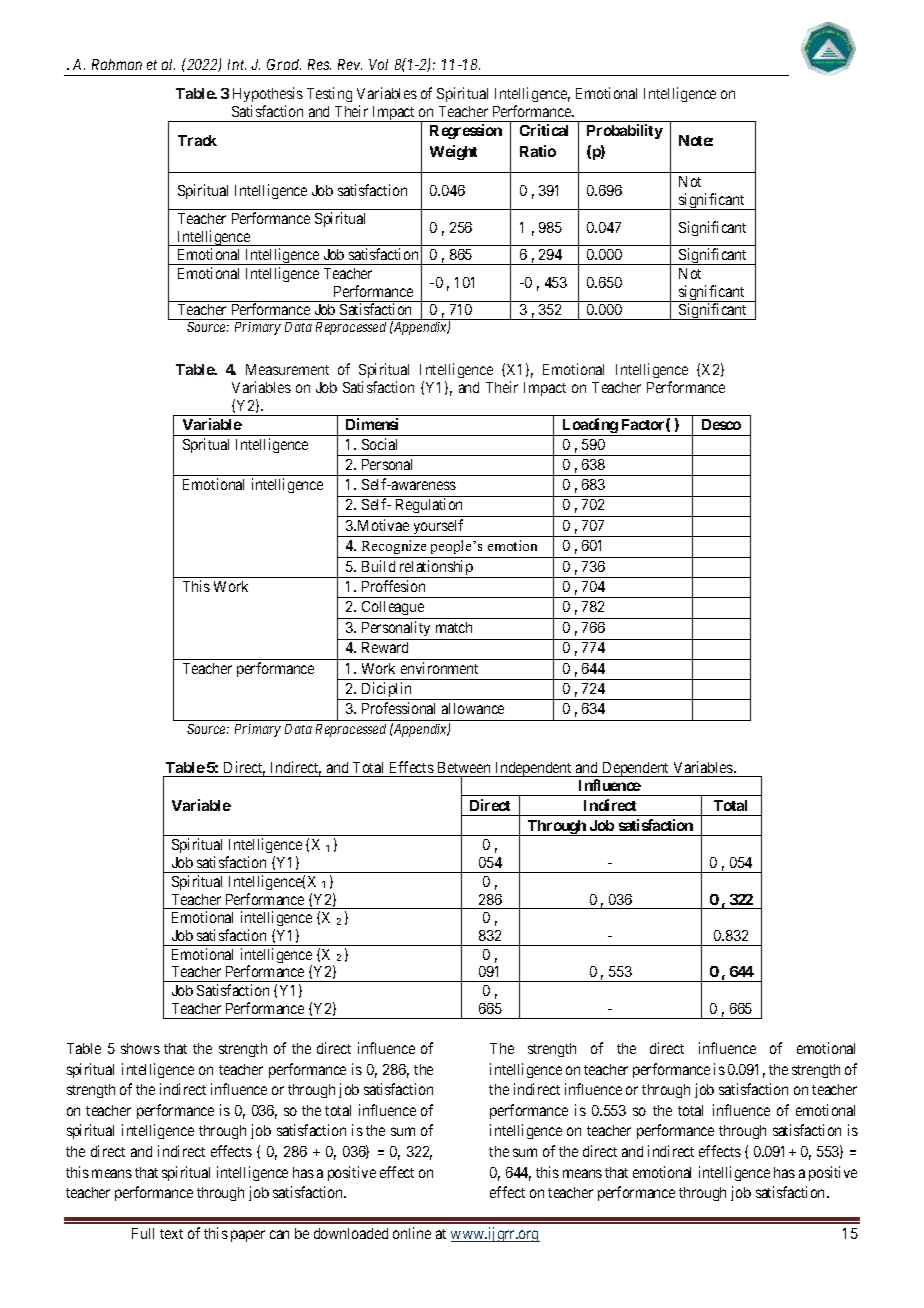  What do you see at coordinates (590, 427) in the screenshot?
I see `Loading` at bounding box center [590, 427].
